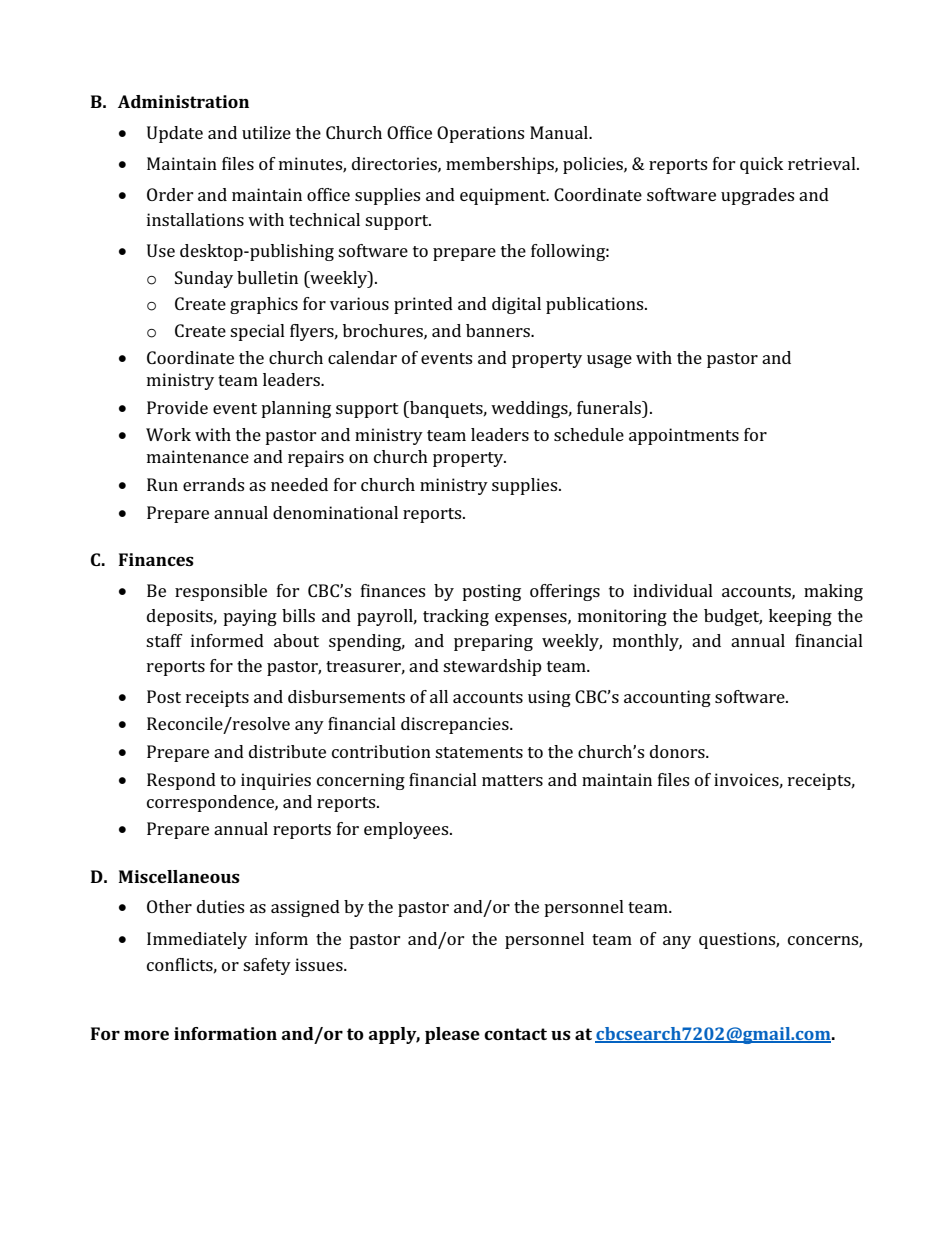  Describe the element at coordinates (456, 617) in the screenshot. I see `tracking` at that location.
